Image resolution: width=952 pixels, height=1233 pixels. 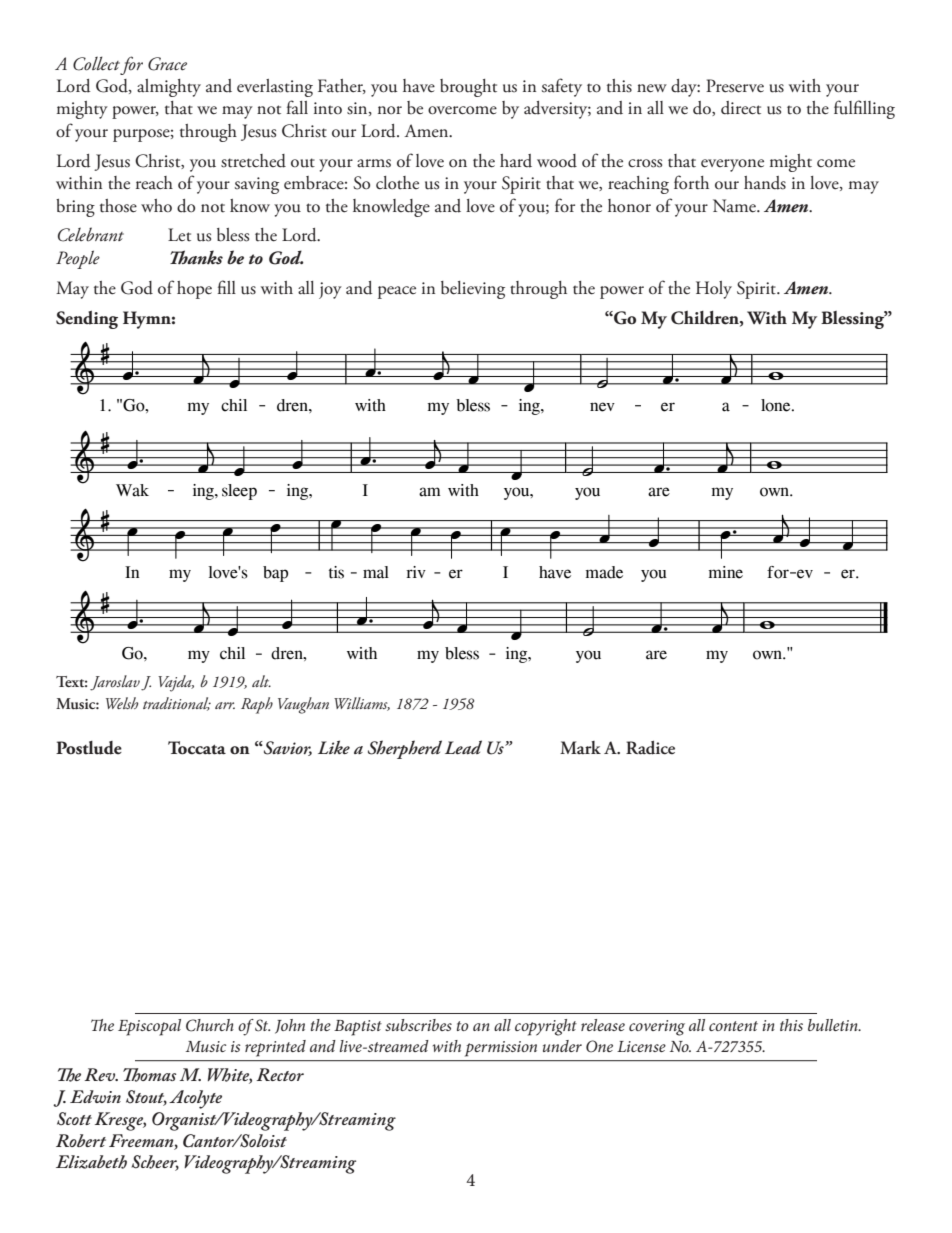 I want to click on Acolyte, so click(x=195, y=1099).
